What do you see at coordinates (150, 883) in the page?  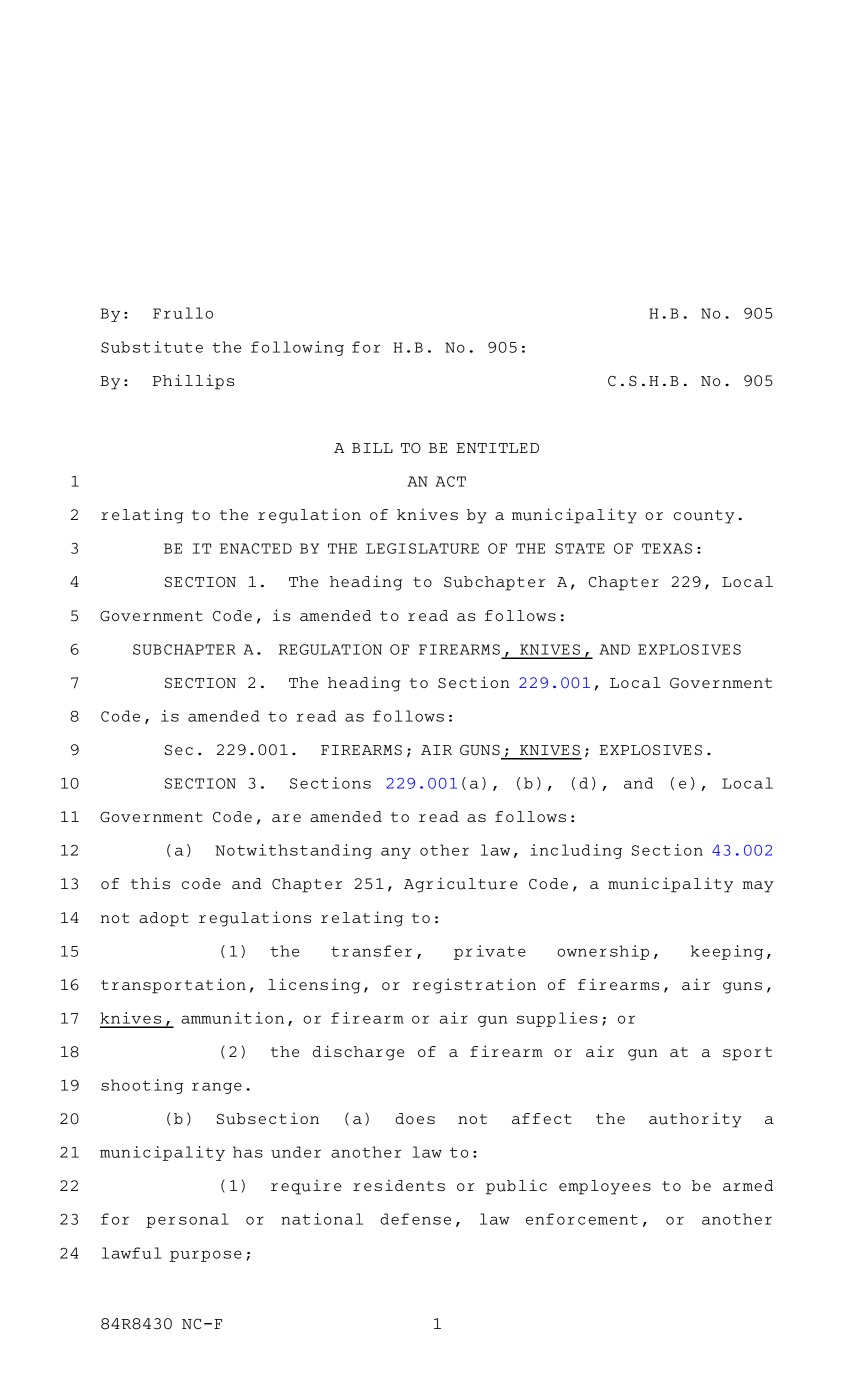 I see `this` at bounding box center [150, 883].
